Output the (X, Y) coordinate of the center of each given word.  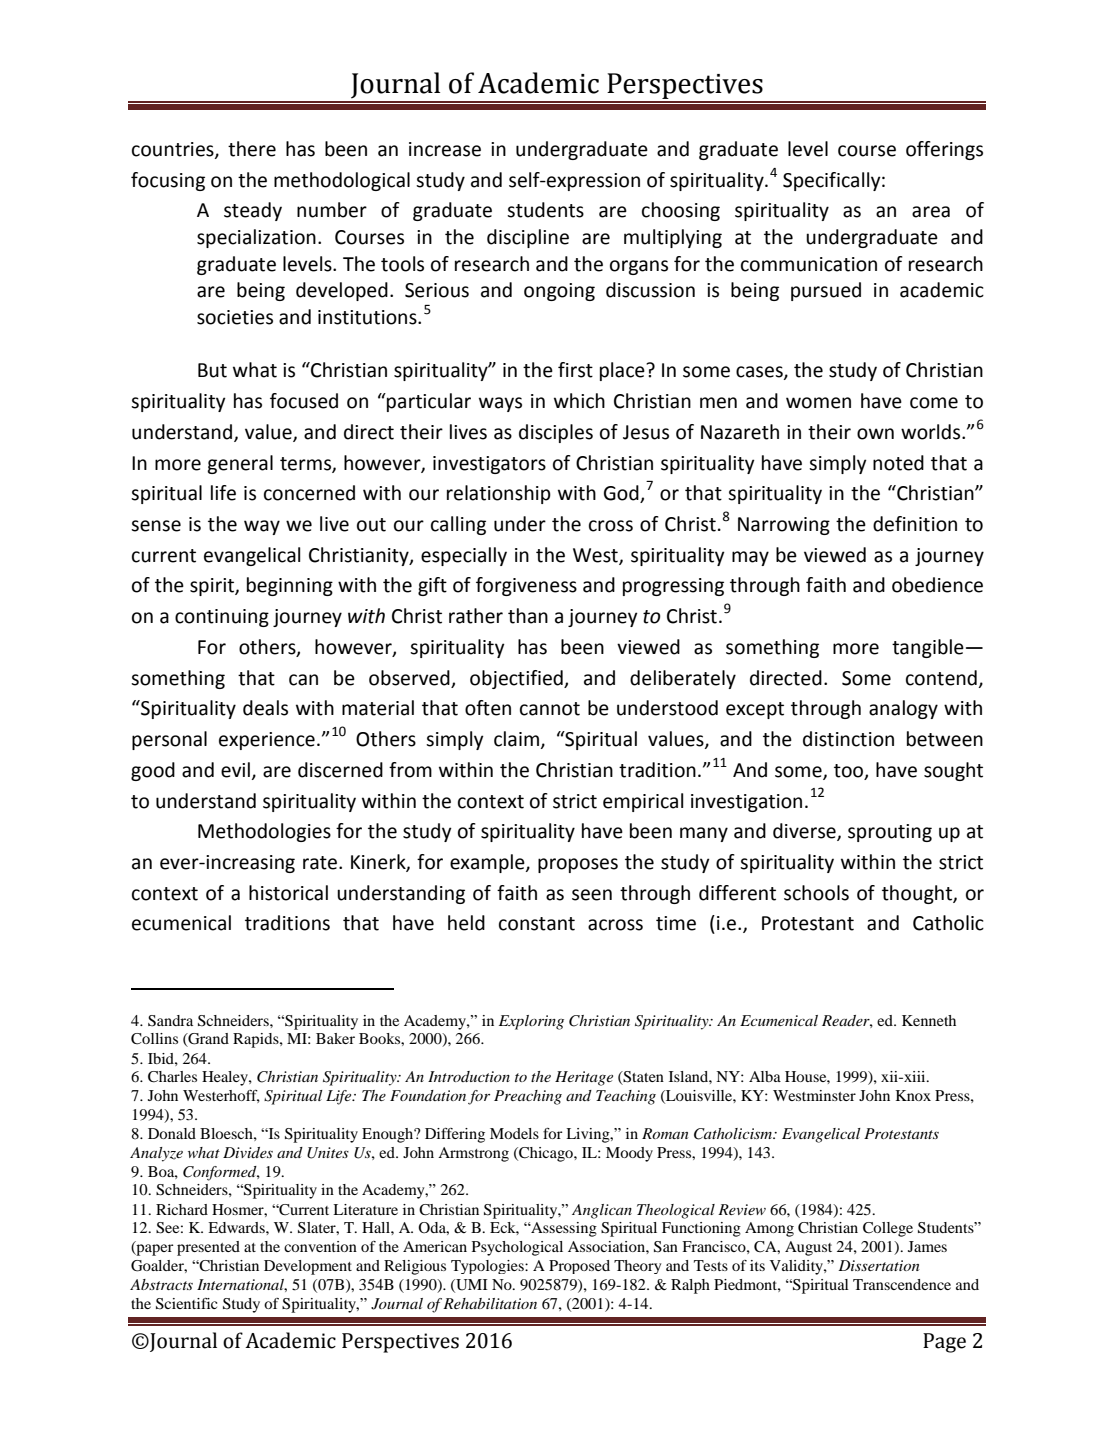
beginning (290, 586)
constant (537, 924)
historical (288, 893)
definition (915, 524)
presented (208, 1248)
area (931, 212)
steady (253, 211)
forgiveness (526, 586)
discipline (528, 238)
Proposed (579, 1267)
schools (816, 893)
